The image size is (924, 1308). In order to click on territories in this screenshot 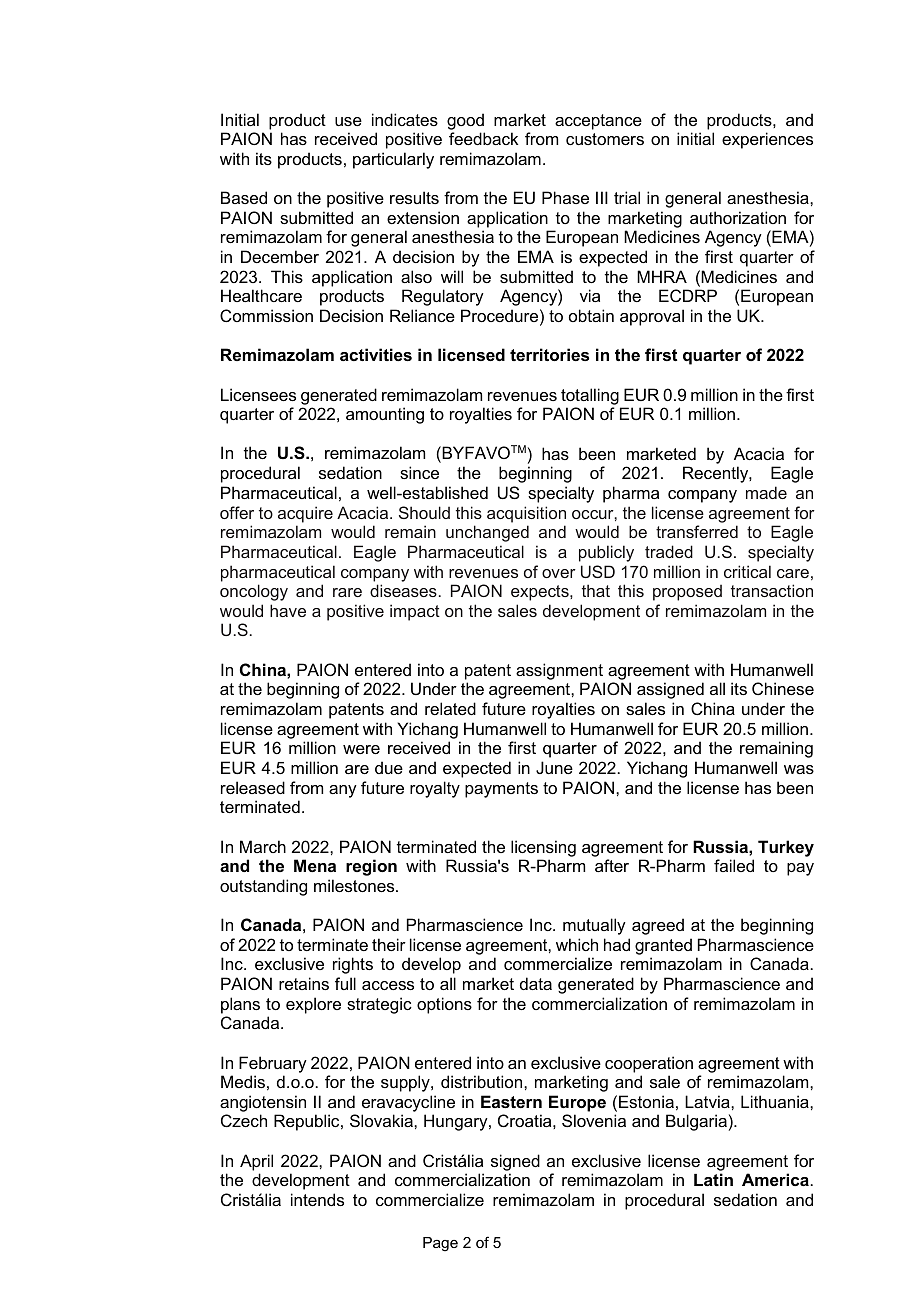, I will do `click(549, 354)`.
